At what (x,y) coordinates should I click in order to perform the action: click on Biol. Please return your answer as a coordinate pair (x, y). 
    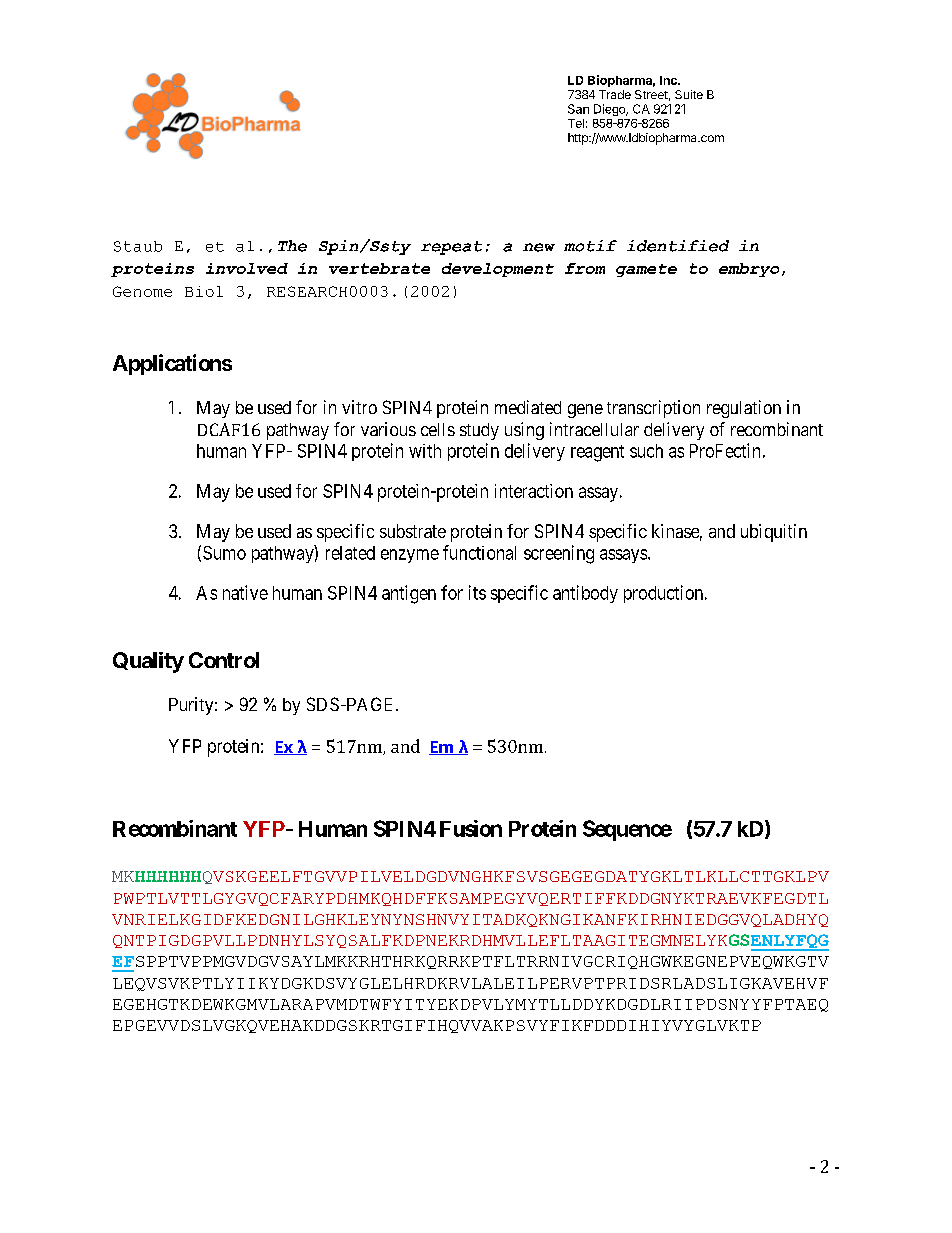
    Looking at the image, I should click on (204, 291).
